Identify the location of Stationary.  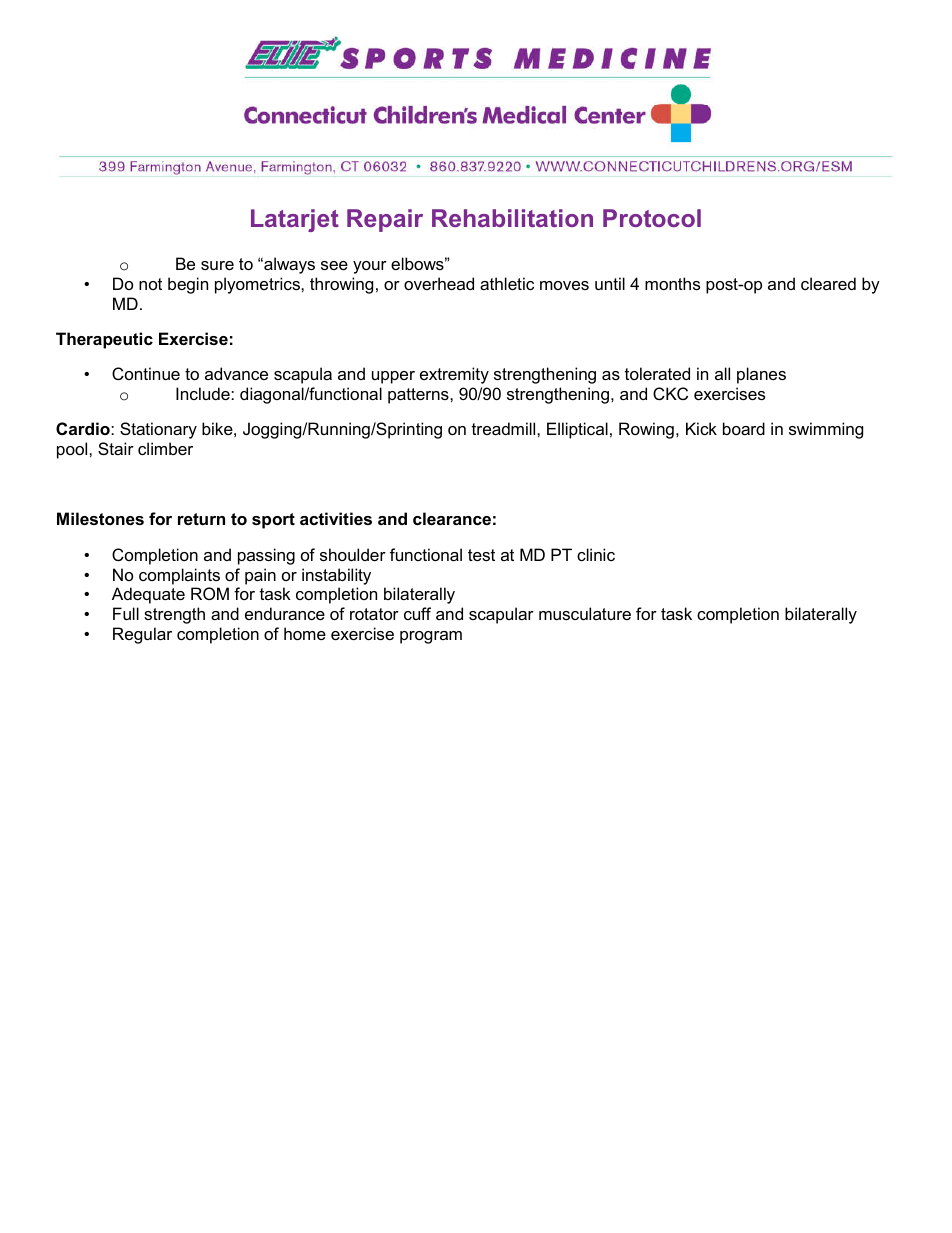
(158, 430).
